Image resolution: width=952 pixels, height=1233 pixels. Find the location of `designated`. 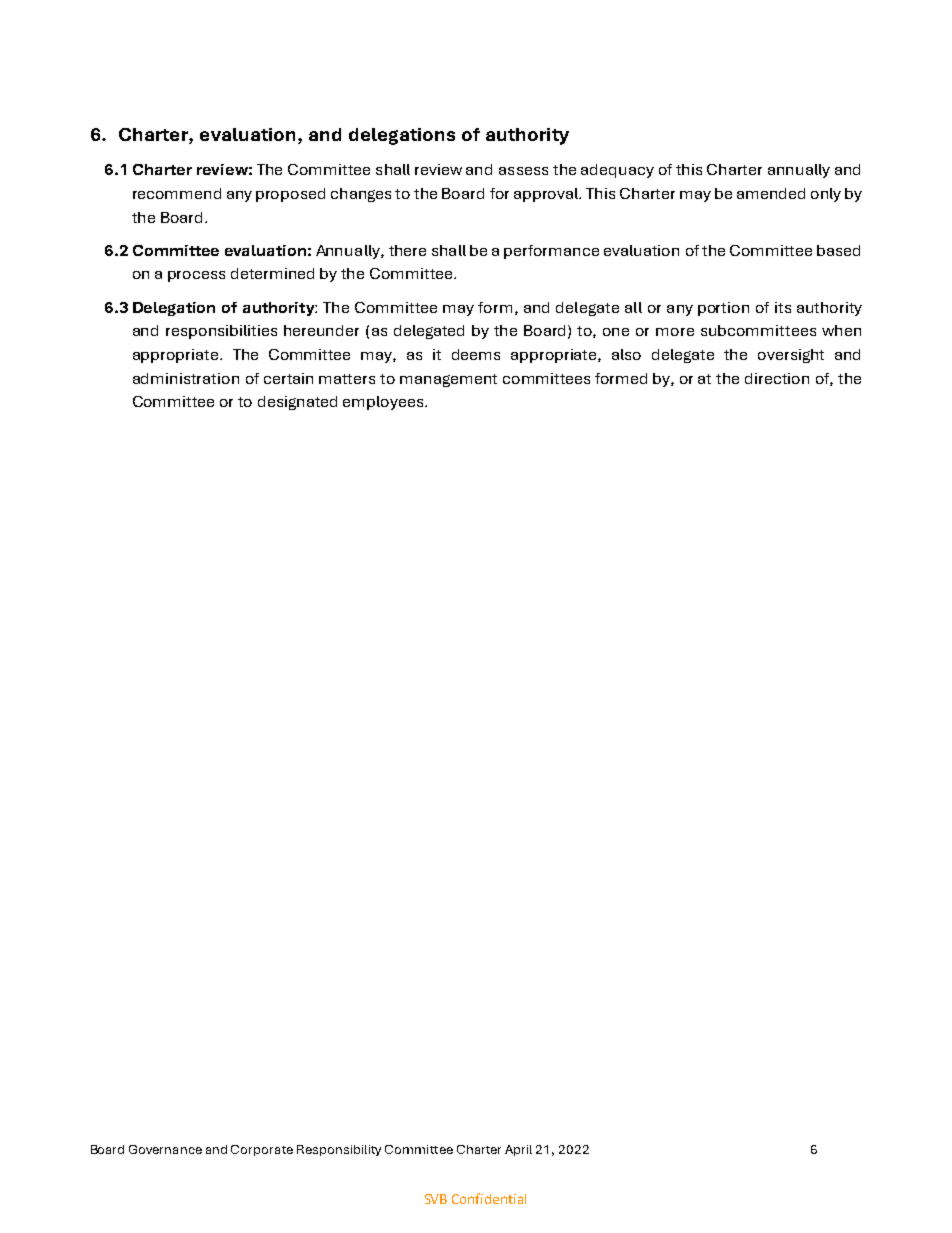

designated is located at coordinates (297, 403).
